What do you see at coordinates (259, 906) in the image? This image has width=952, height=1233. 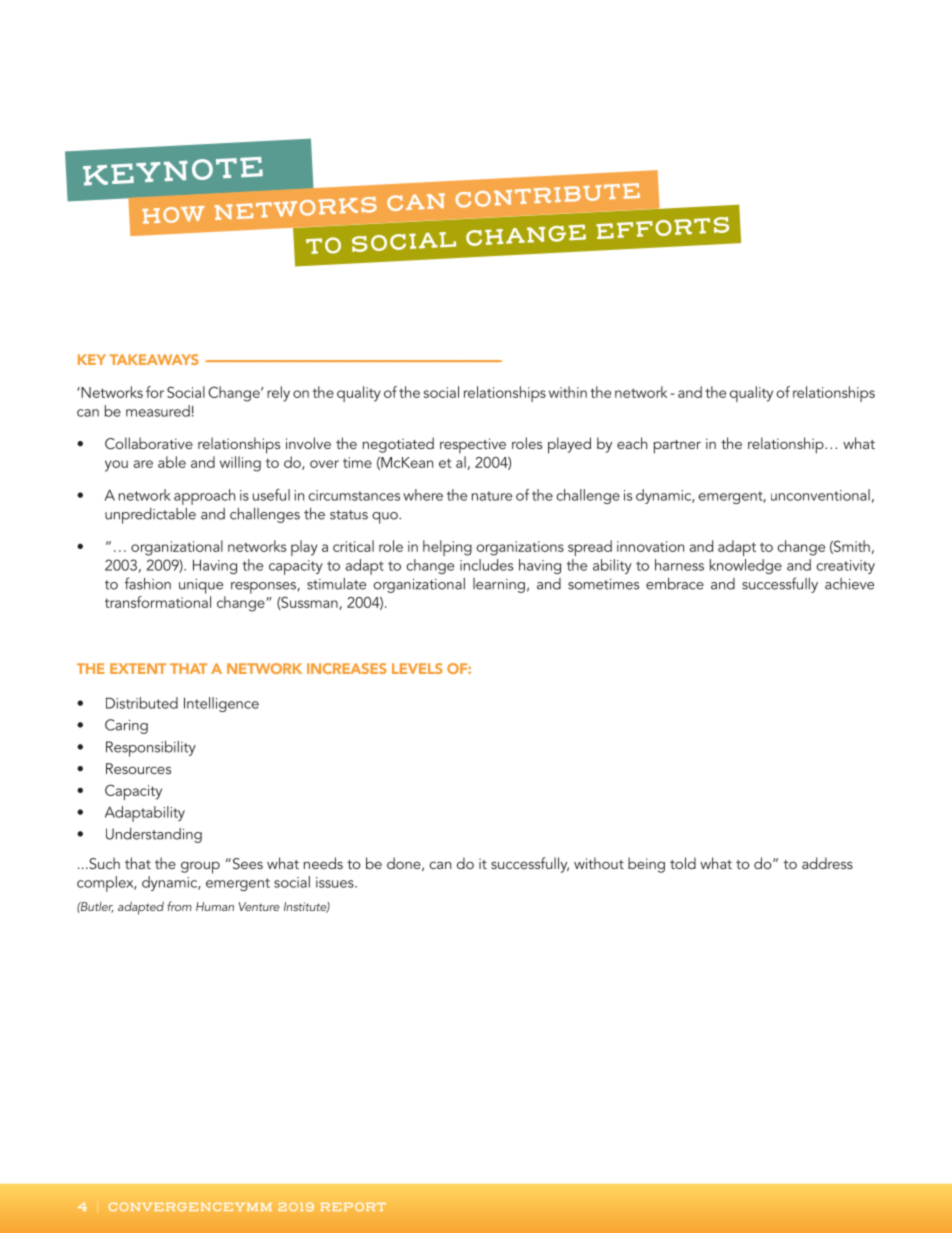 I see `Venture` at bounding box center [259, 906].
